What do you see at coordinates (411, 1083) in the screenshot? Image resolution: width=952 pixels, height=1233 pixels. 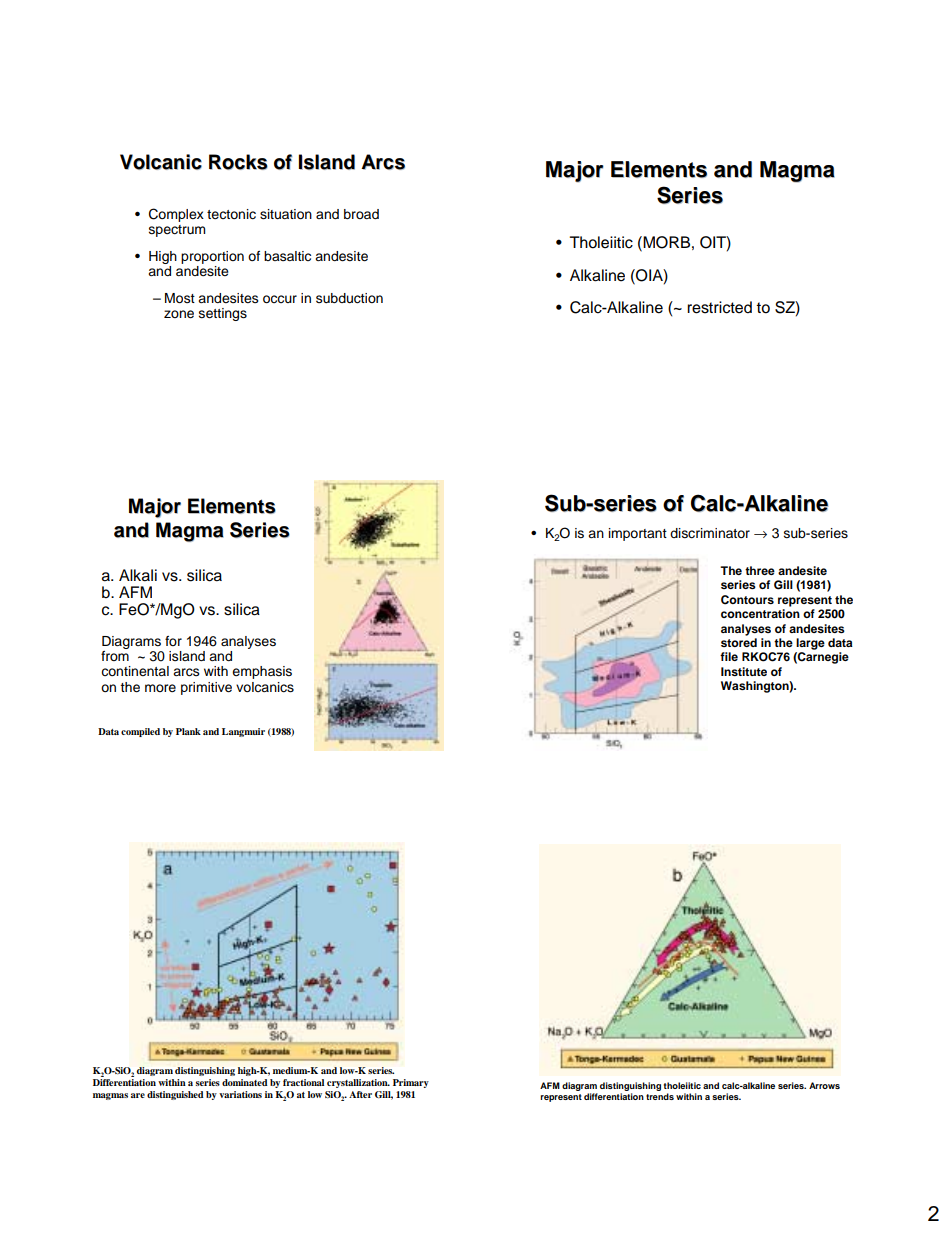 I see `Primary` at bounding box center [411, 1083].
